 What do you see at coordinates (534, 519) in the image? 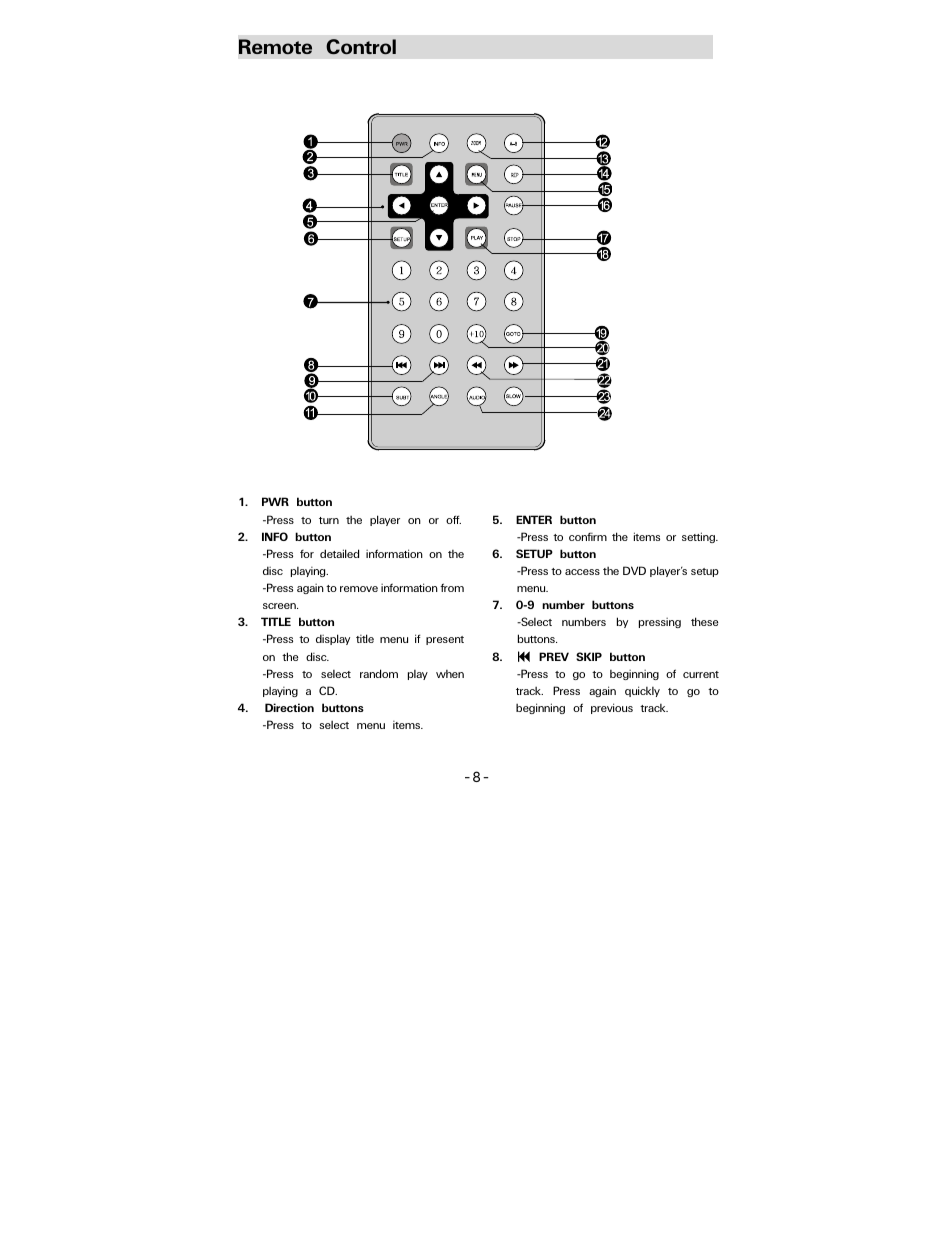
I see `ENTER` at bounding box center [534, 519].
